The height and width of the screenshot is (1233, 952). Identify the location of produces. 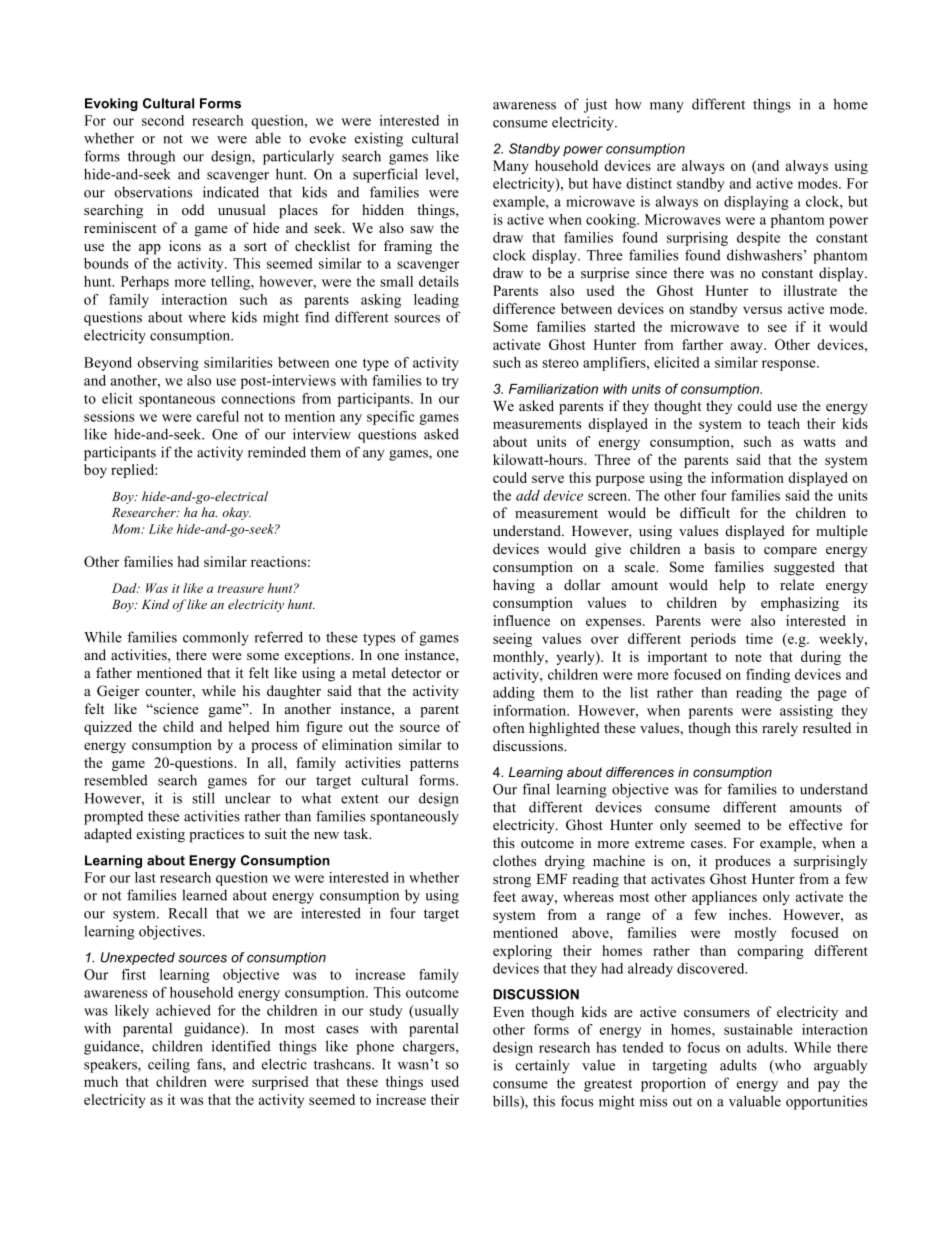
(743, 862).
